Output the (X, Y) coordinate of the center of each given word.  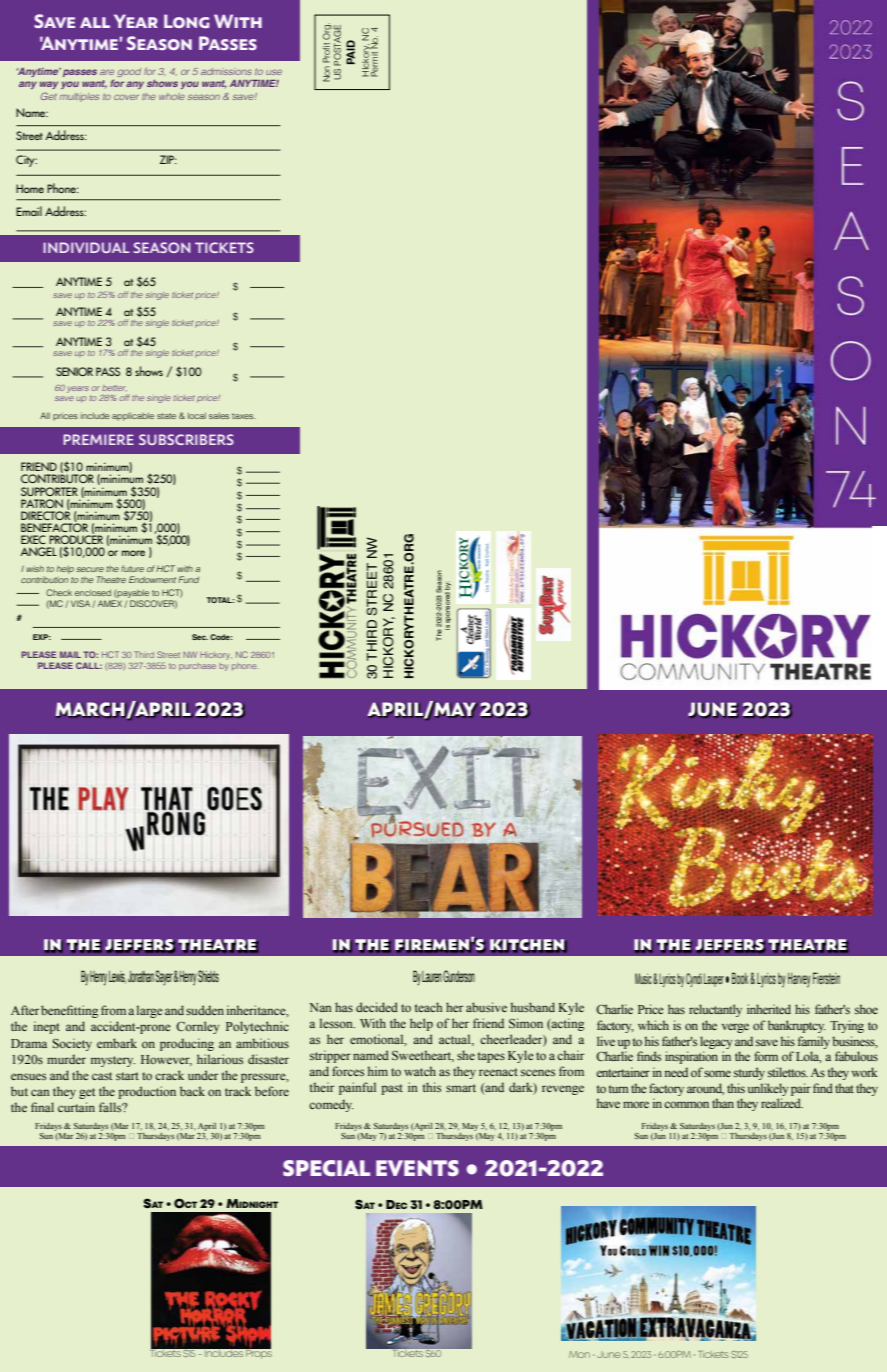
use (274, 72)
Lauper (714, 980)
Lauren (432, 976)
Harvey (799, 980)
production (147, 1092)
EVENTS (417, 1168)
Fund (188, 579)
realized (782, 1103)
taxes (244, 416)
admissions (226, 71)
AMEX (111, 604)
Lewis (117, 977)
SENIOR (74, 371)
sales (219, 415)
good (129, 72)
